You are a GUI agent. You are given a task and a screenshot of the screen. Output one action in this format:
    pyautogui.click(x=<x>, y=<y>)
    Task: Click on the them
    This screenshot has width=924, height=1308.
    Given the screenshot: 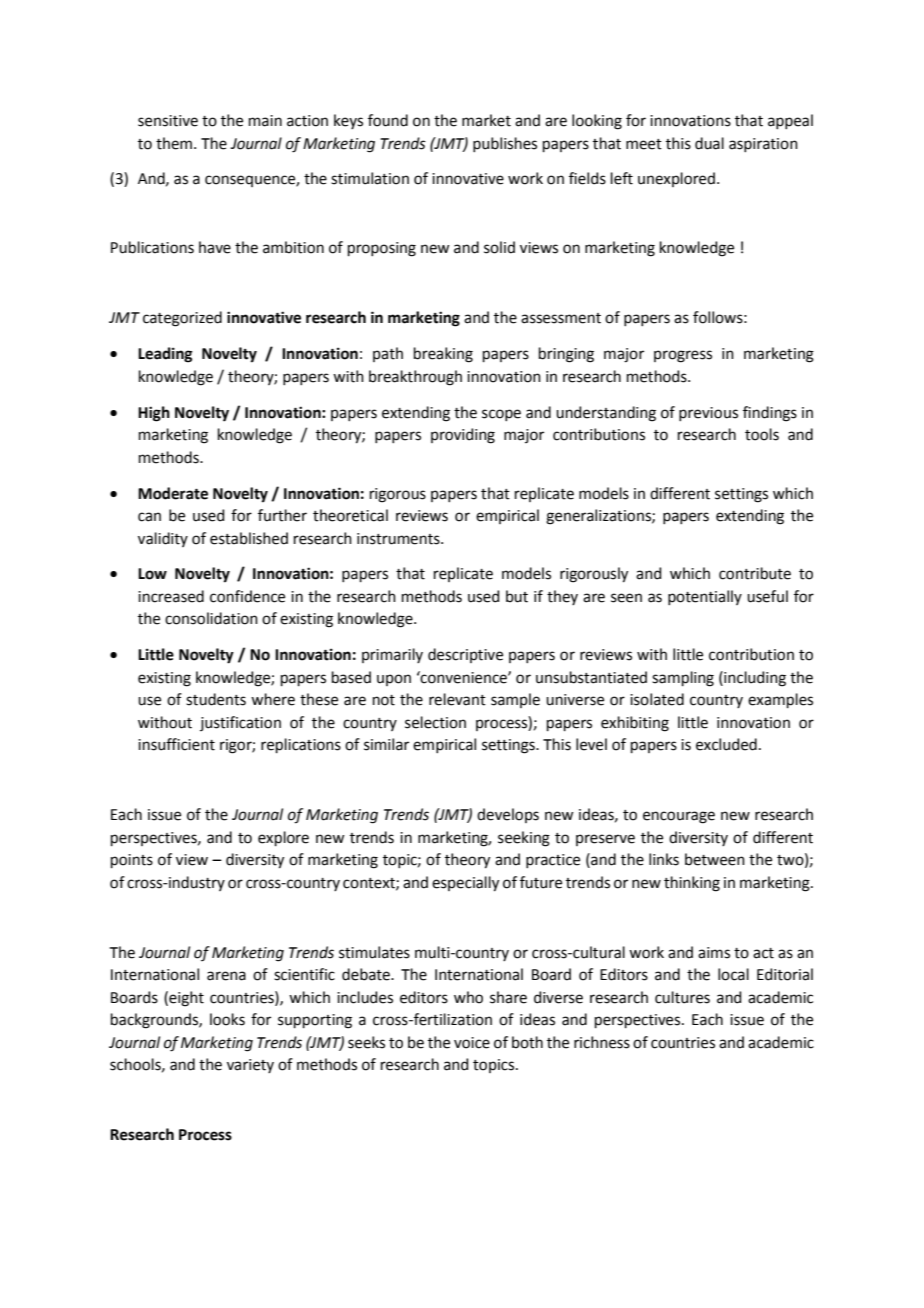 What is the action you would take?
    pyautogui.click(x=174, y=143)
